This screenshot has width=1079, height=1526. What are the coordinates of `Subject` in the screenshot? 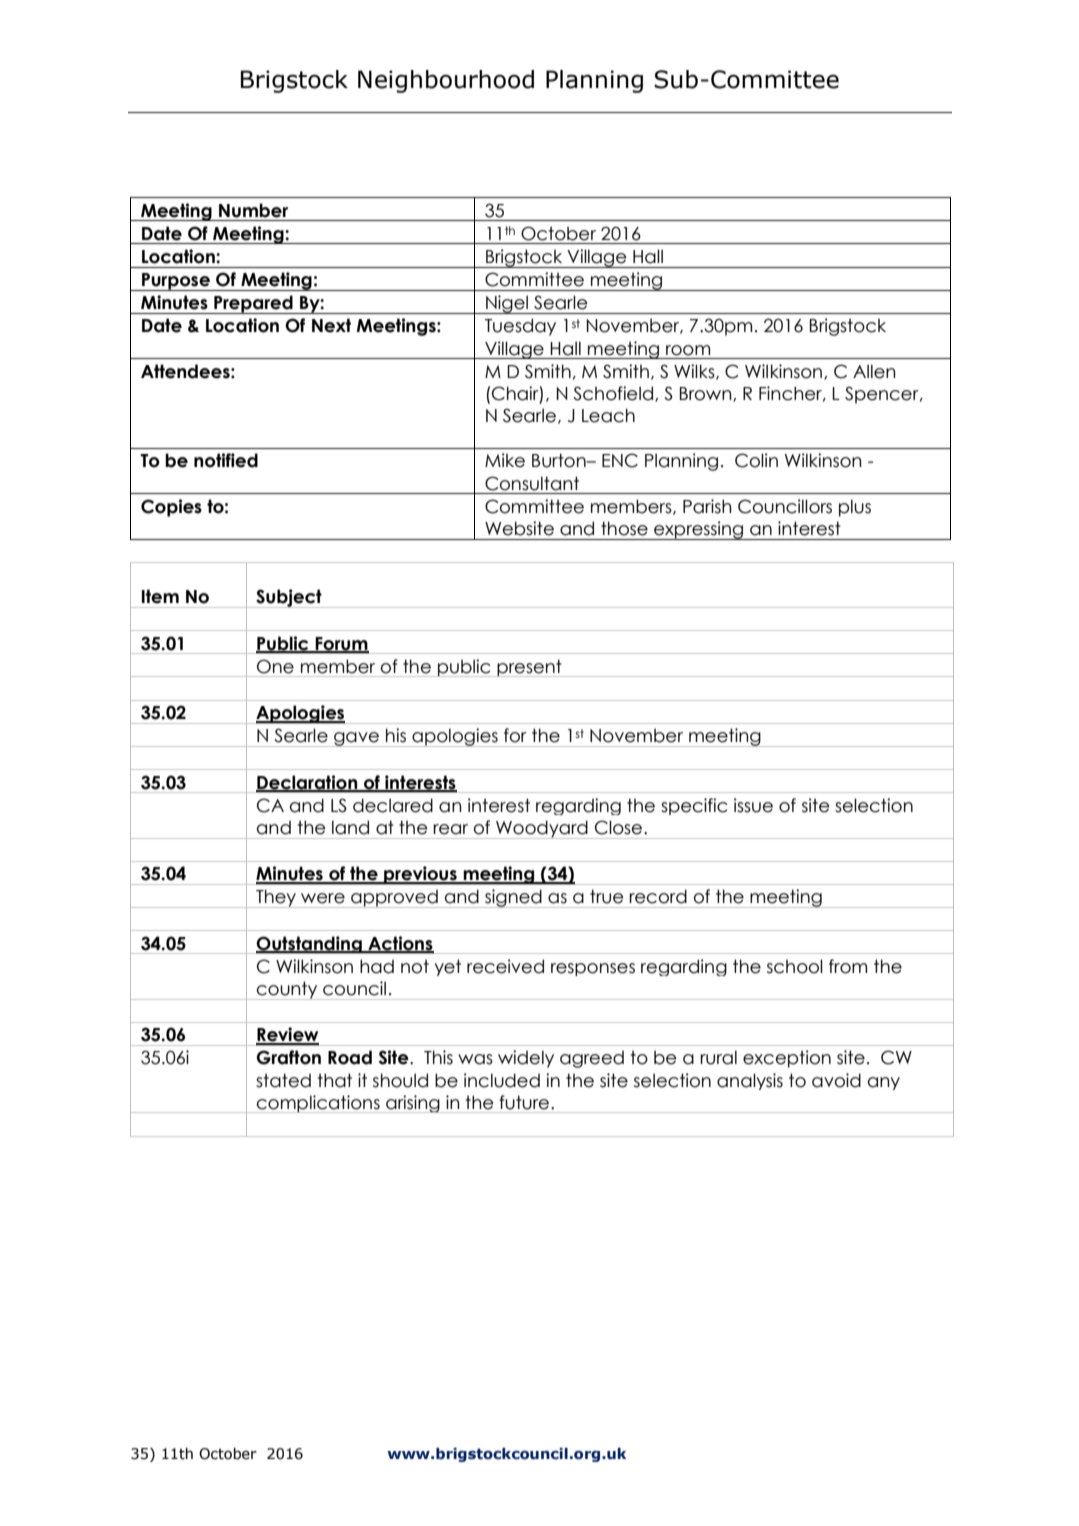 It's located at (289, 598).
